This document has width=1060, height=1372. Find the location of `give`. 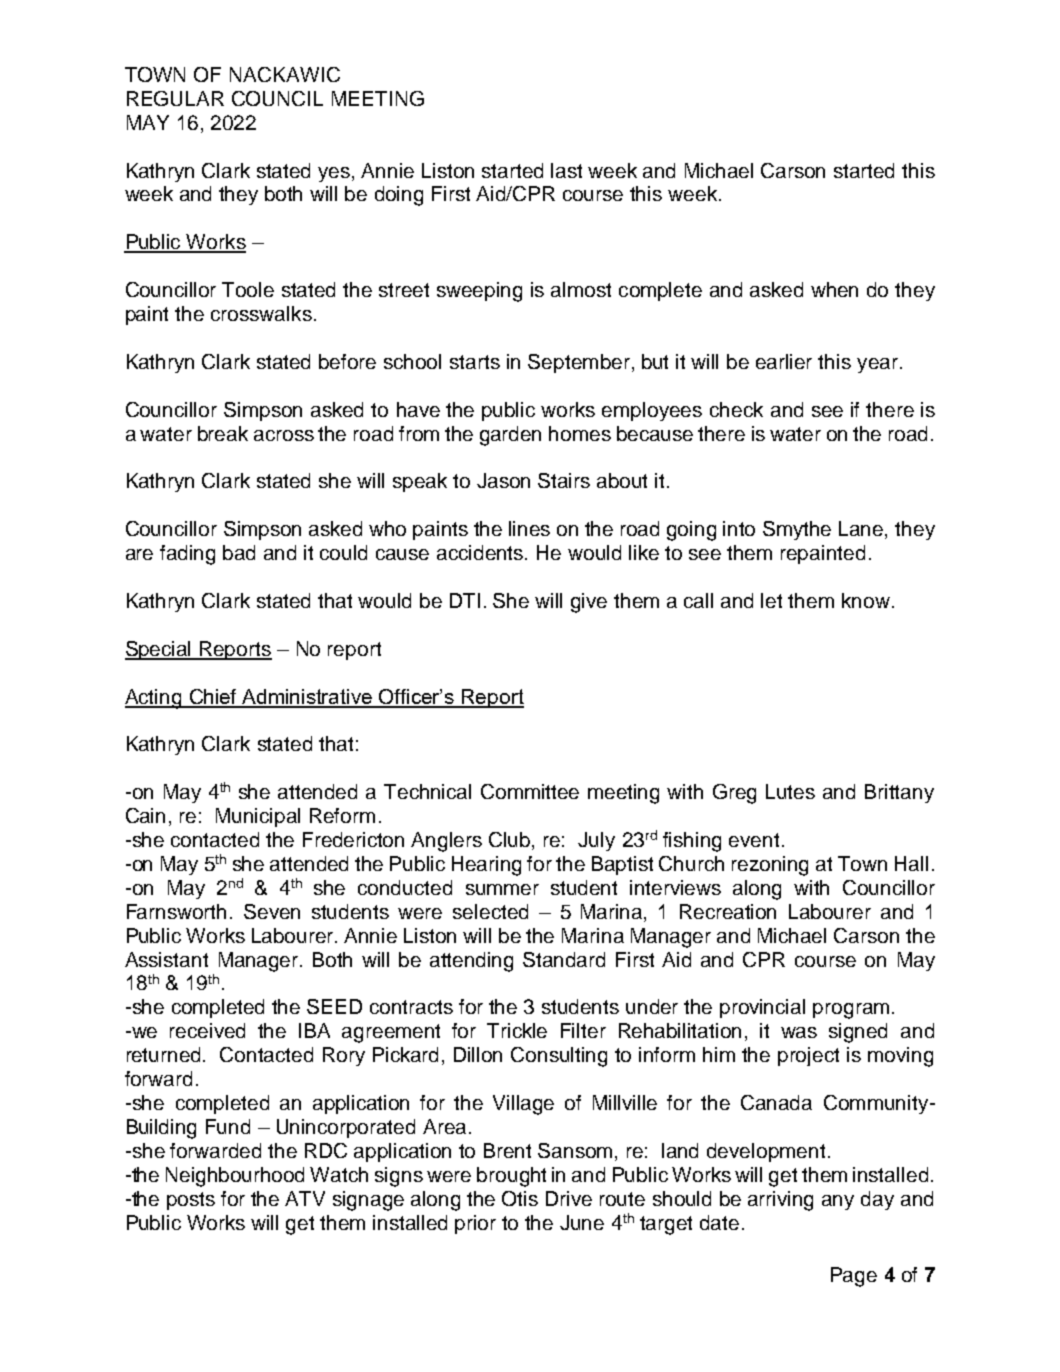

give is located at coordinates (589, 603).
